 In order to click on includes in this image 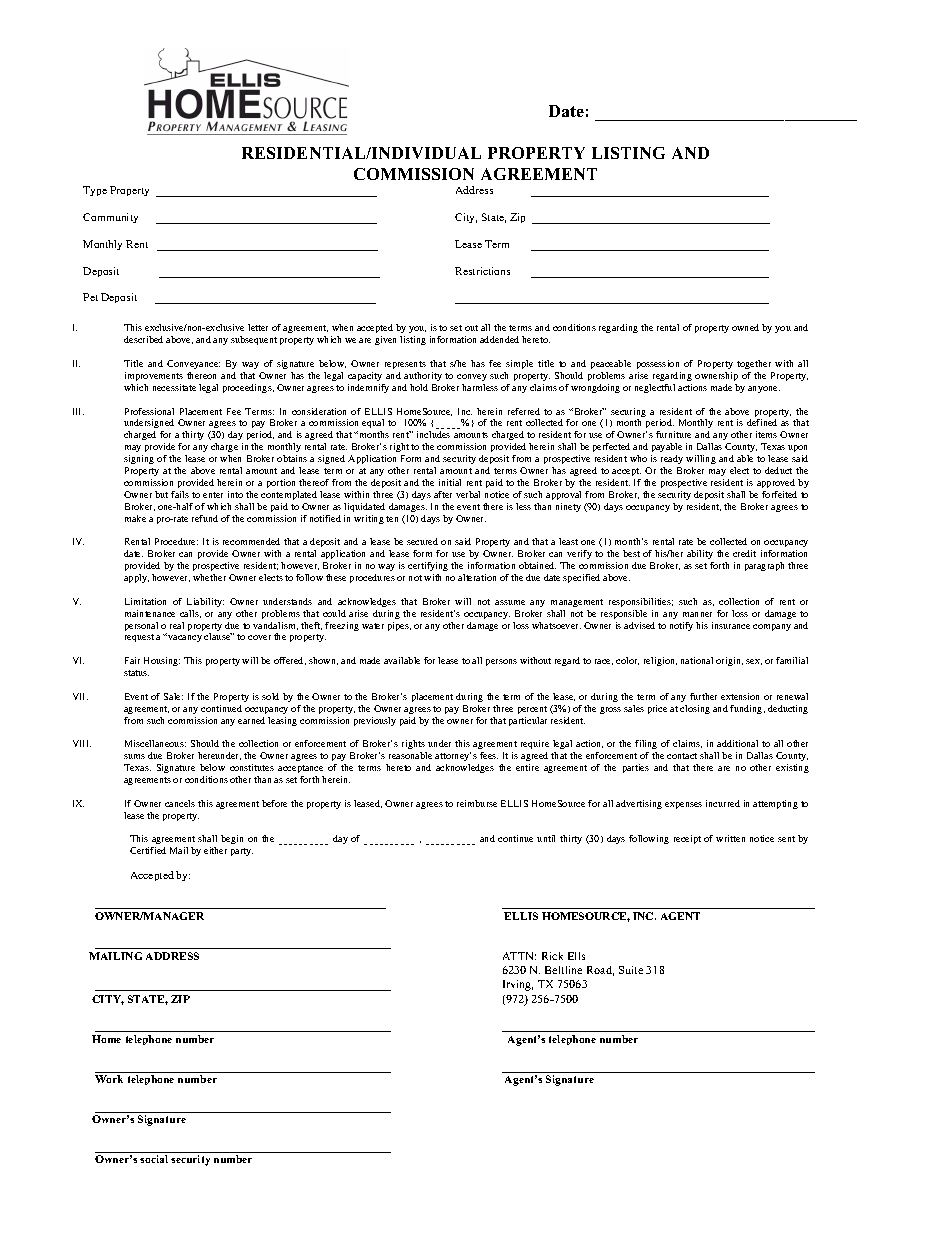, I will do `click(433, 434)`.
